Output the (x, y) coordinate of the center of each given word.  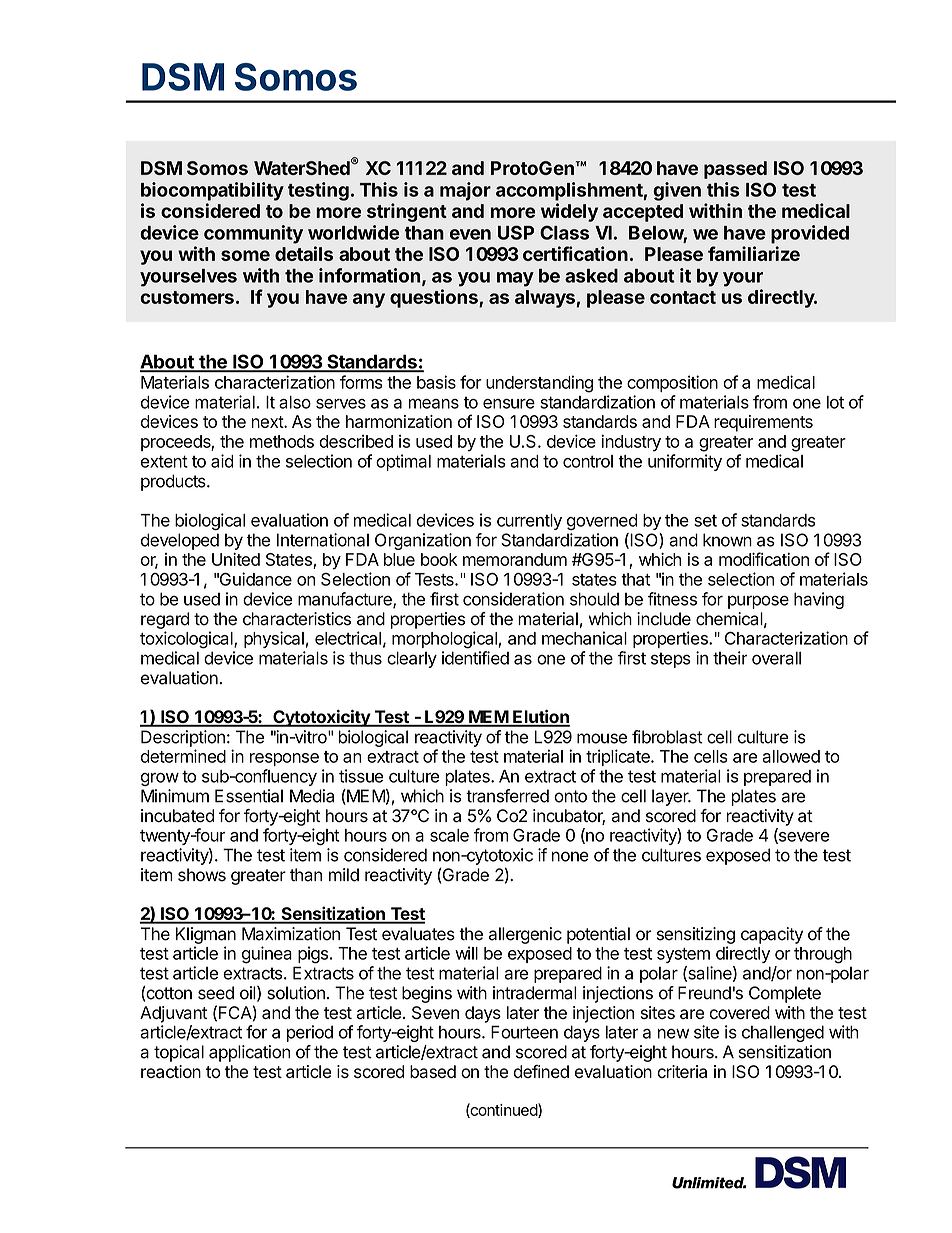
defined (541, 1071)
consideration (513, 599)
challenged (783, 1033)
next (268, 422)
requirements (763, 423)
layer (671, 797)
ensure (509, 404)
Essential (249, 796)
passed (735, 170)
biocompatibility (212, 191)
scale (449, 835)
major (465, 191)
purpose (758, 602)
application (249, 1053)
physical (274, 639)
